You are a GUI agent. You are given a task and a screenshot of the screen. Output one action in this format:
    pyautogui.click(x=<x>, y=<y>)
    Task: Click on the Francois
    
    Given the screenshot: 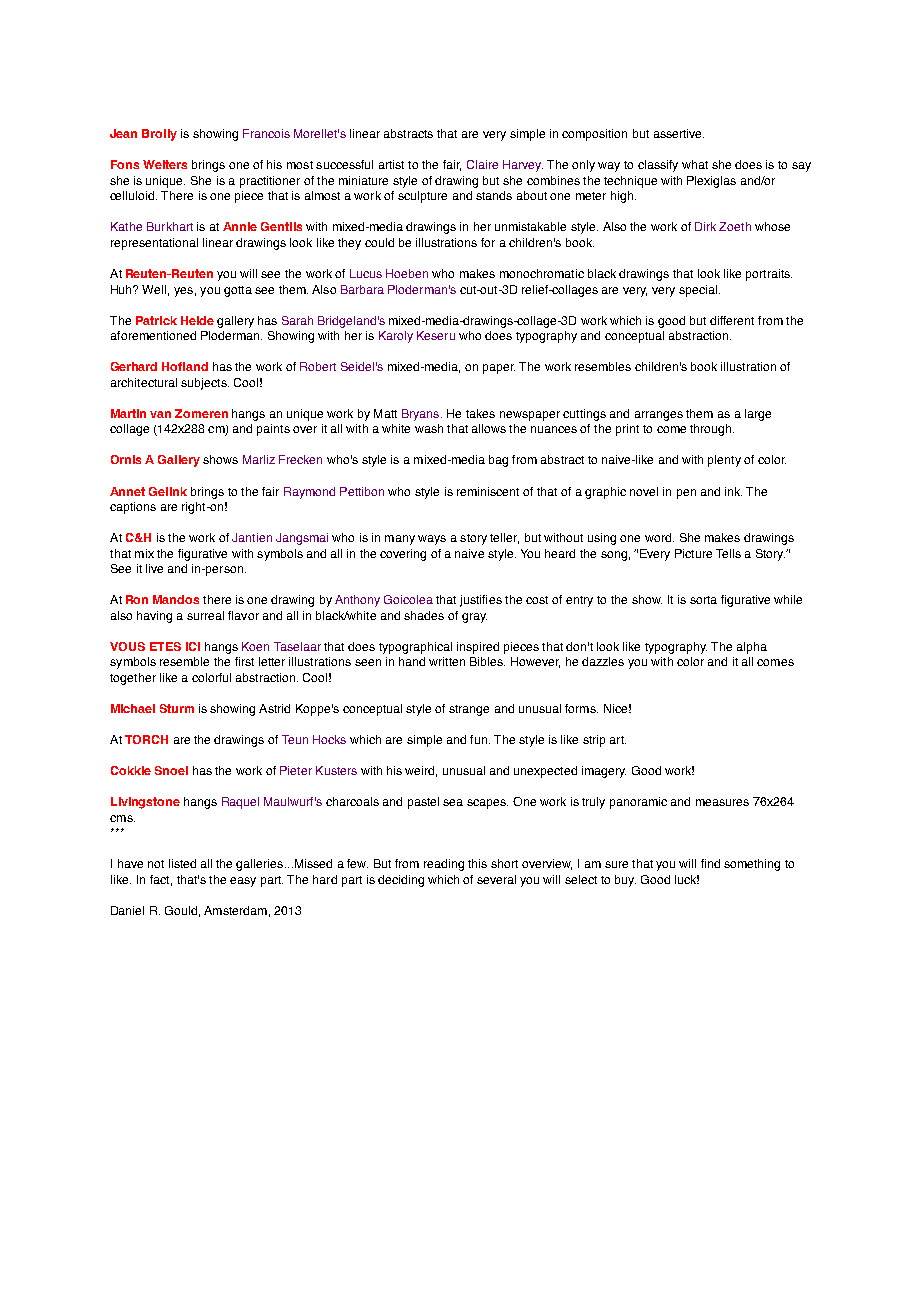 What is the action you would take?
    pyautogui.click(x=266, y=133)
